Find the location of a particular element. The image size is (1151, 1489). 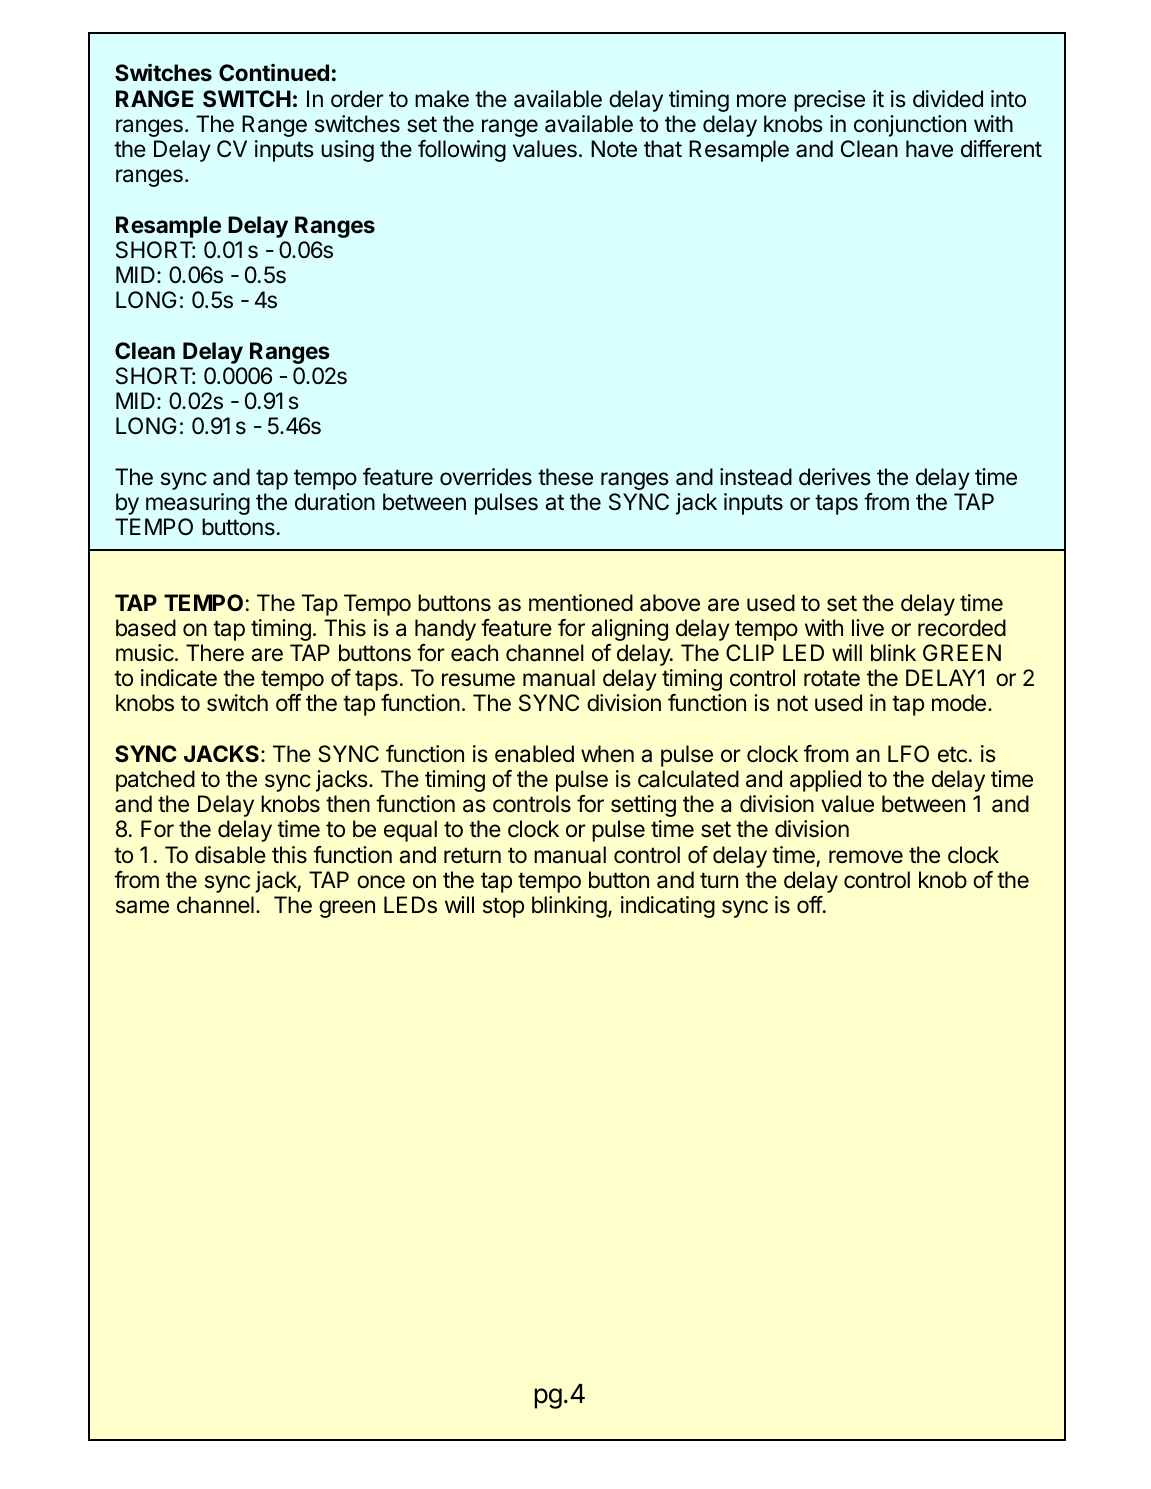

measuring is located at coordinates (198, 504).
